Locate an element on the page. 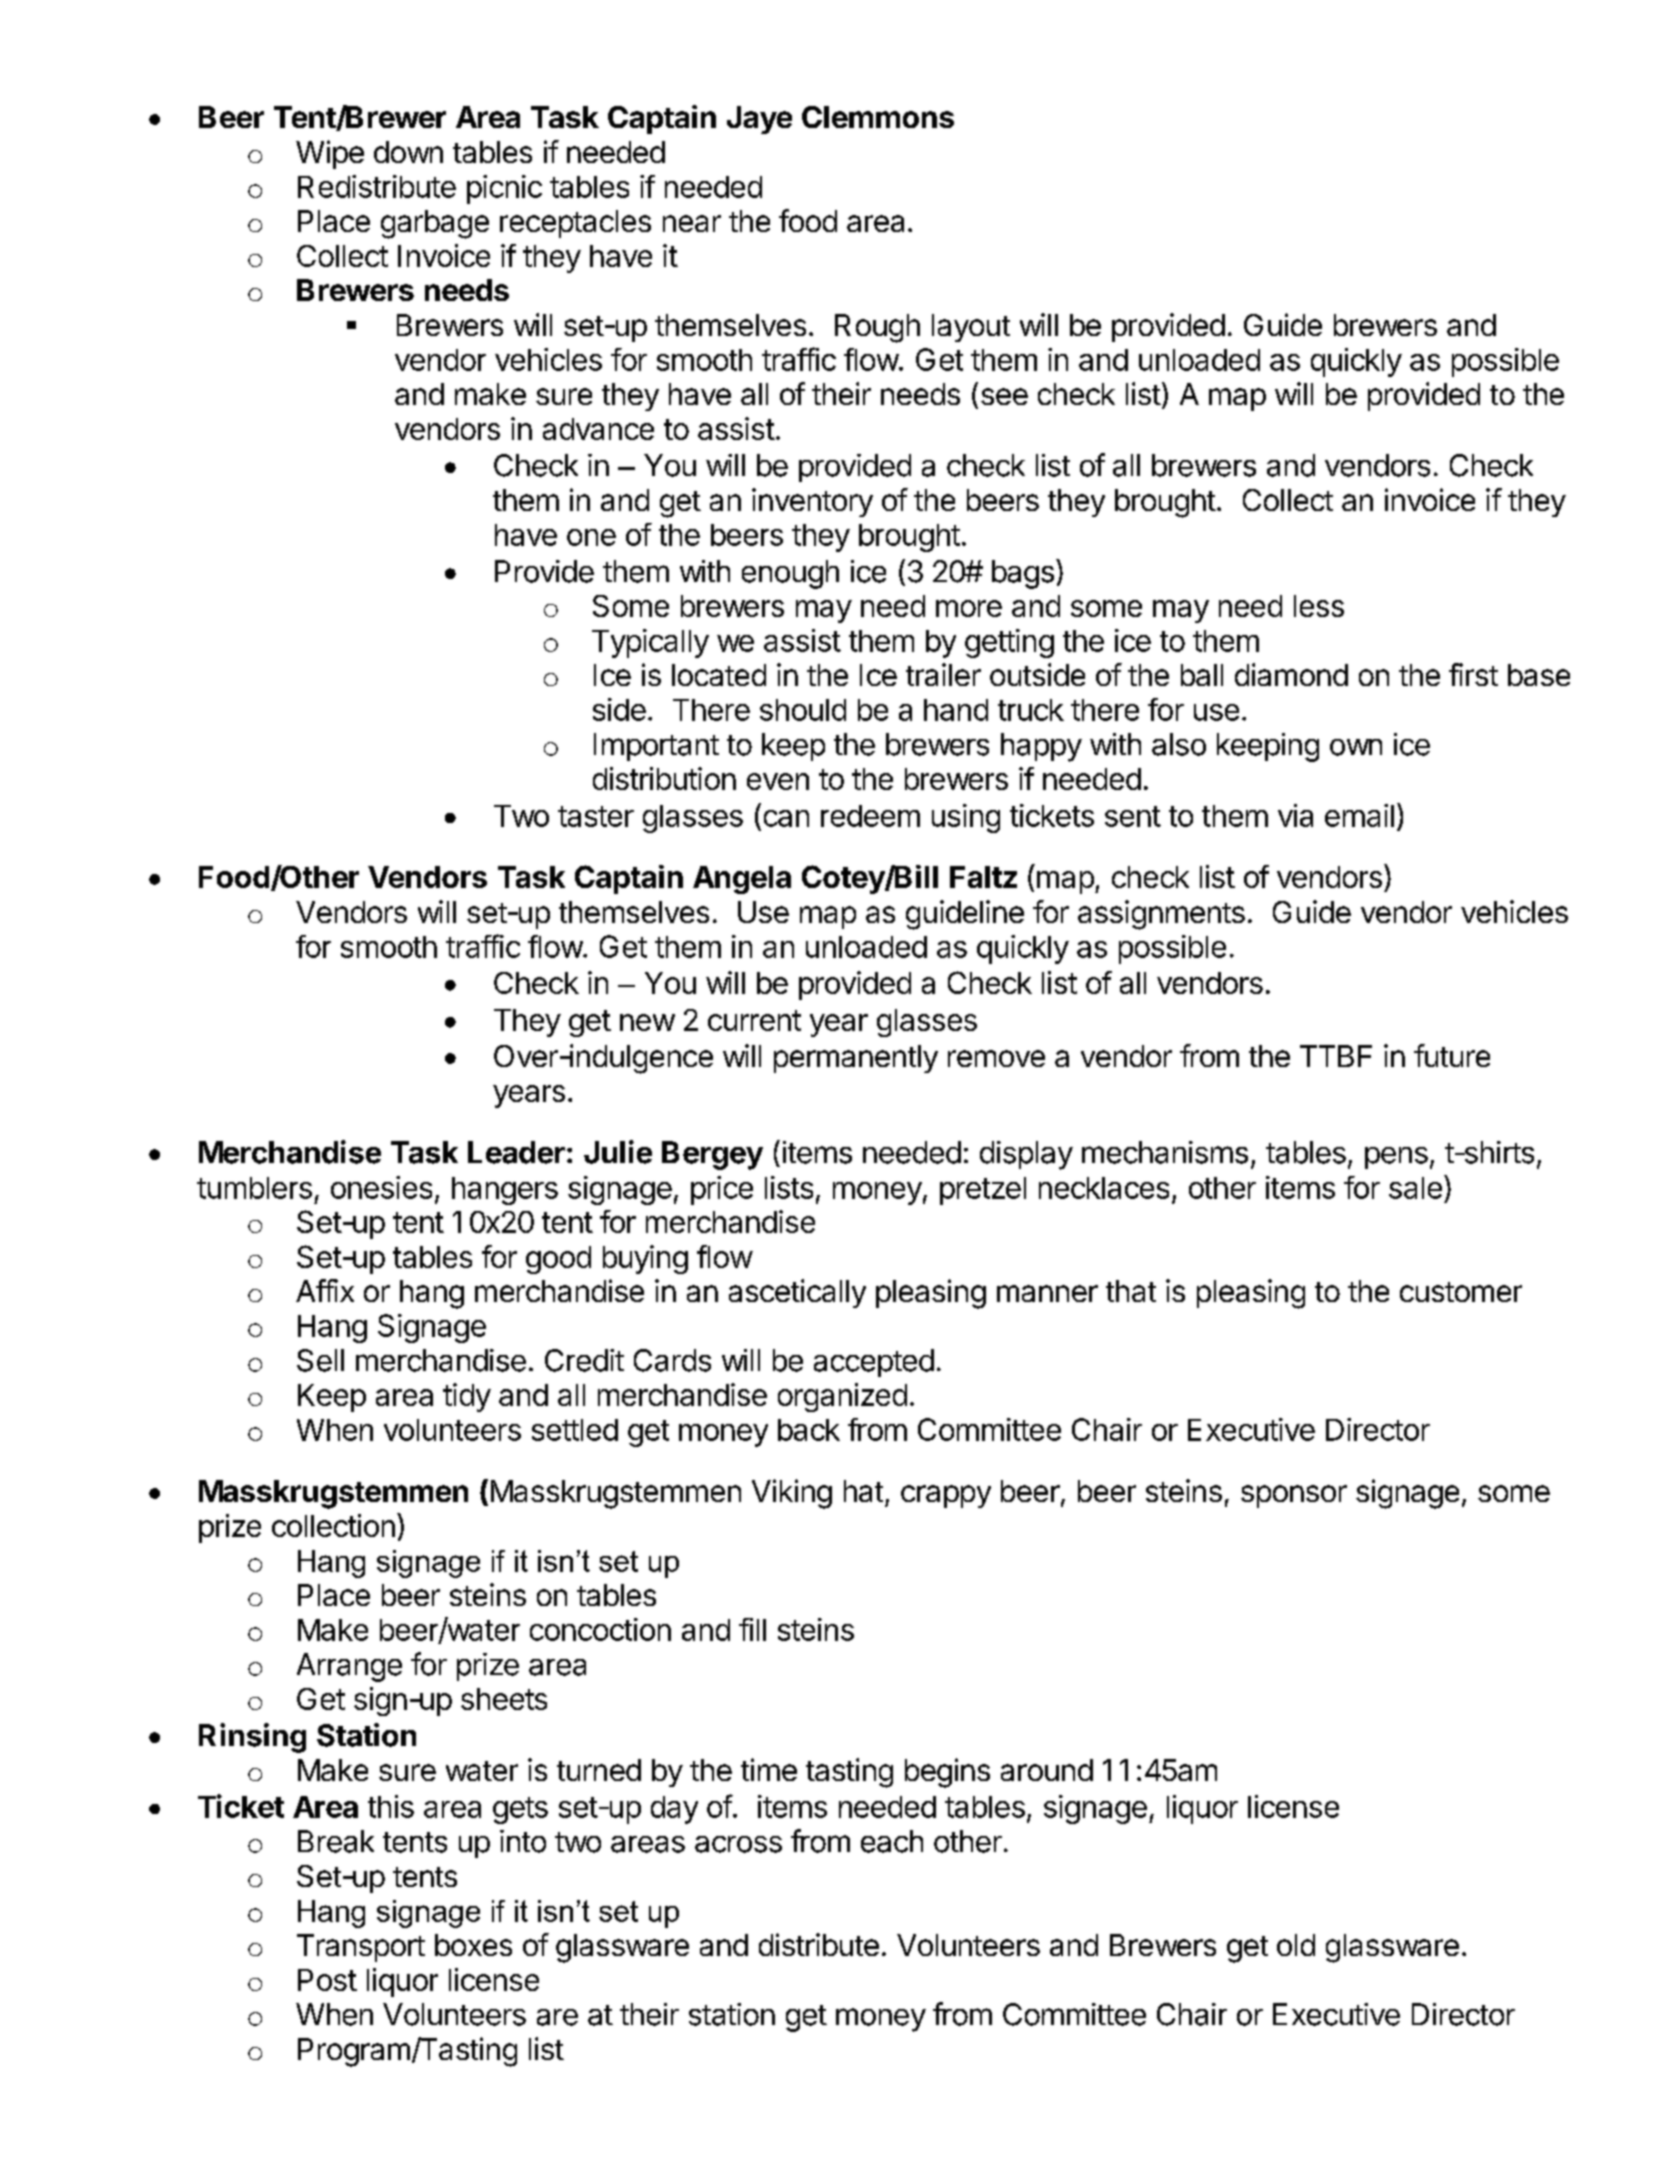  Leader is located at coordinates (516, 1152).
